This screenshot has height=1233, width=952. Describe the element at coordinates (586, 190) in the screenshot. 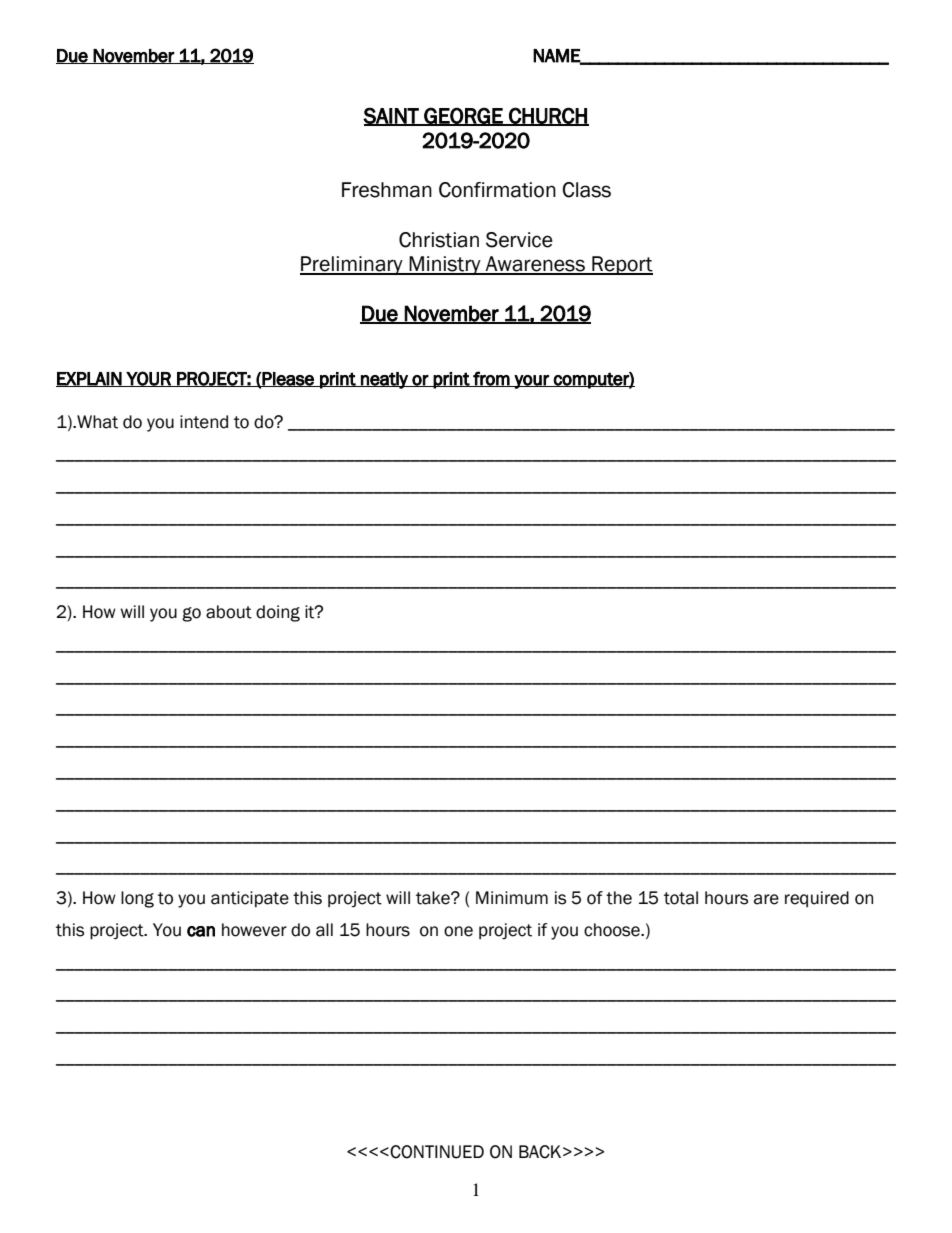

I see `Class` at that location.
